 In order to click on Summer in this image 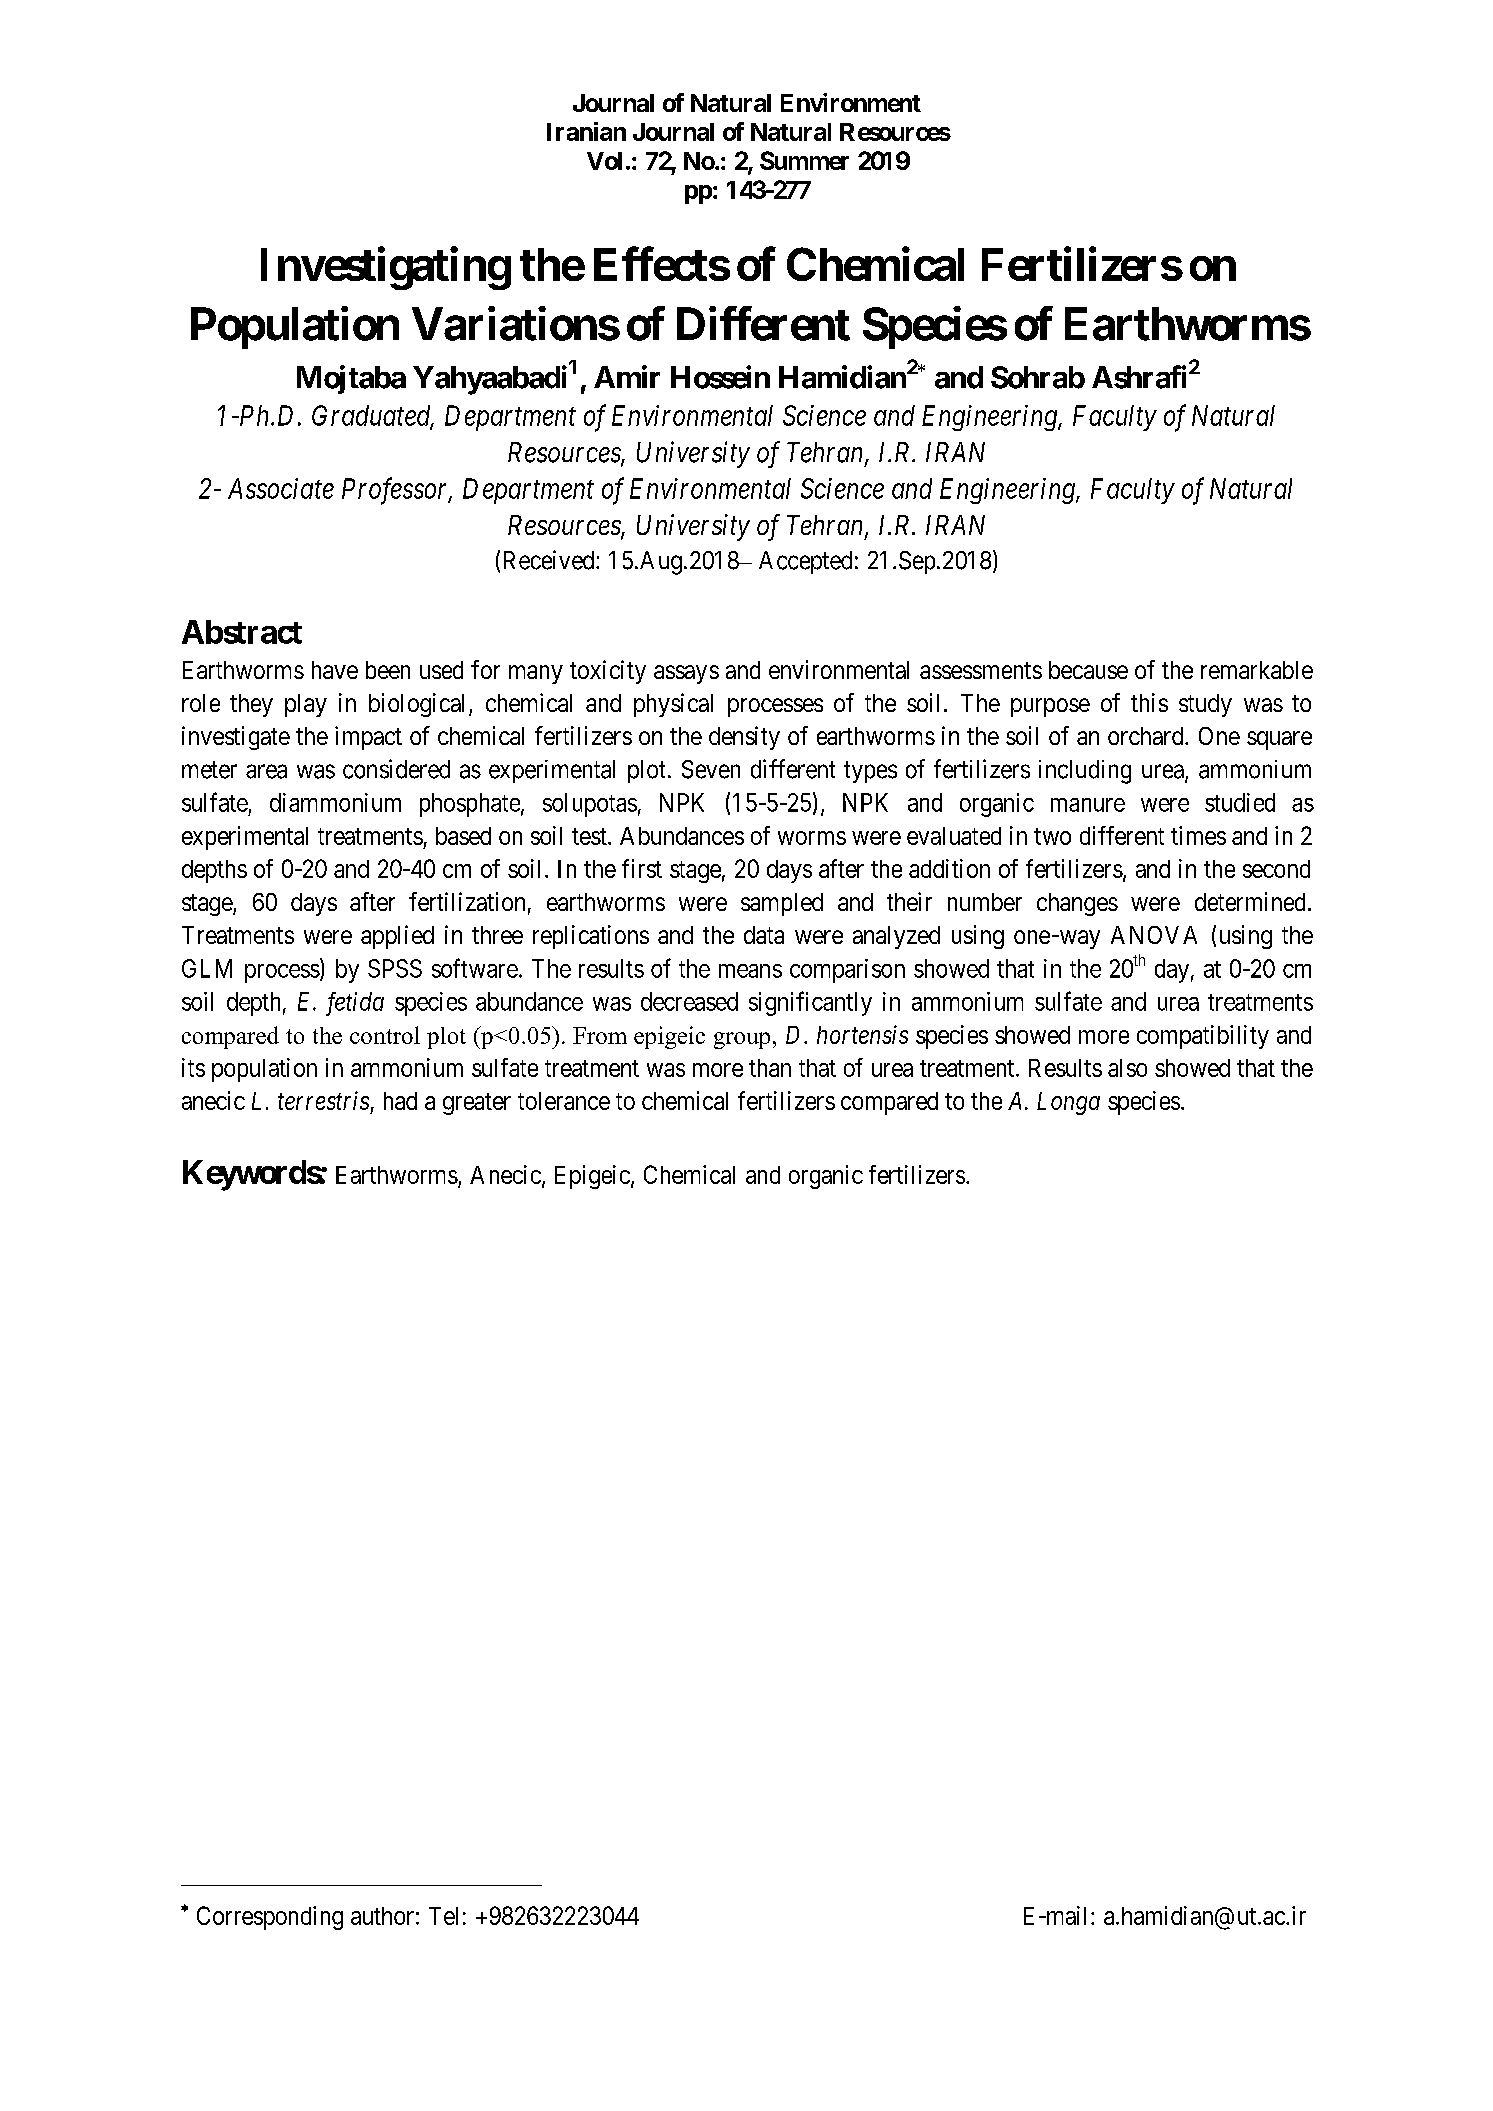, I will do `click(804, 160)`.
